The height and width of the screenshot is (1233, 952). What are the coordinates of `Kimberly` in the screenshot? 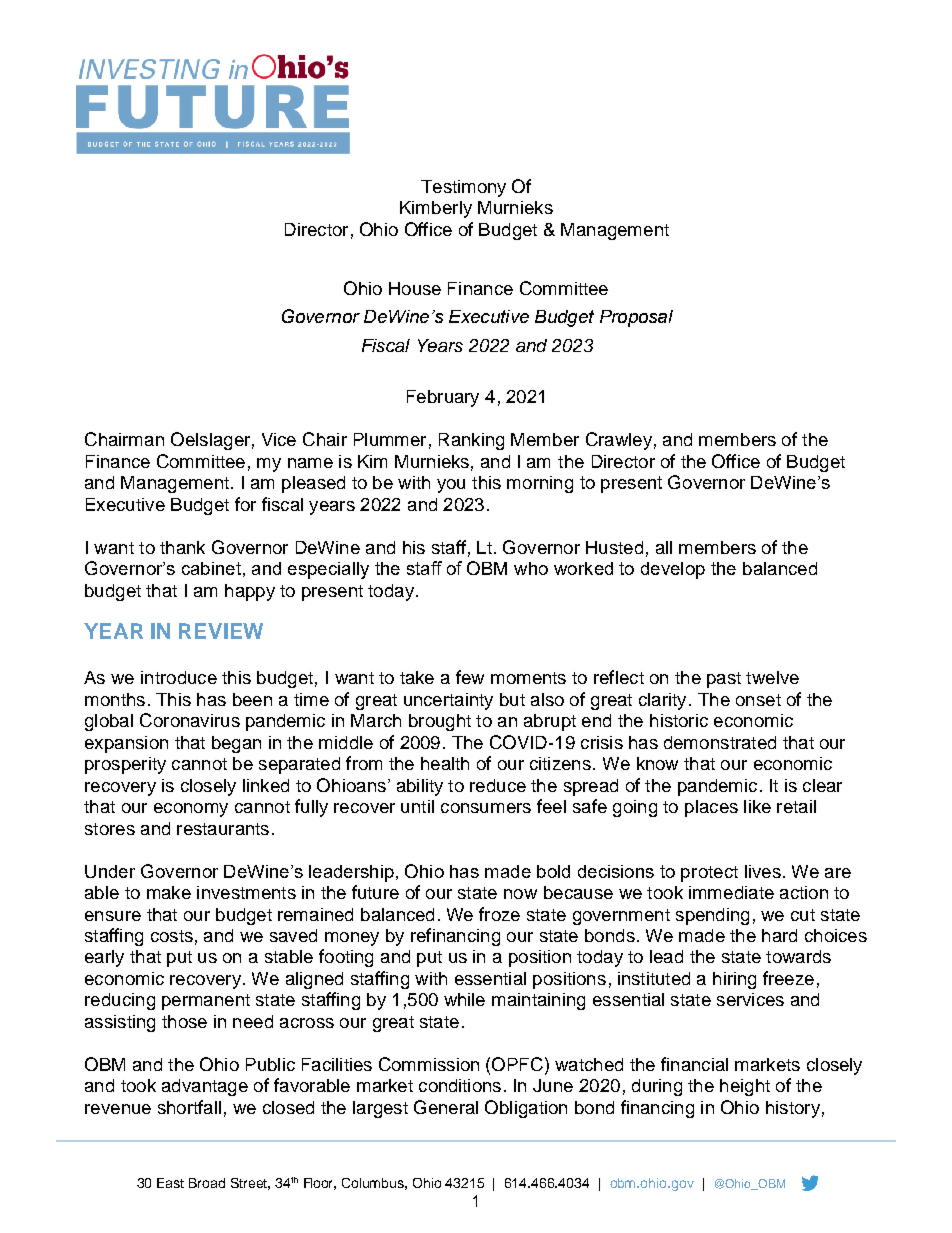 It's located at (436, 209).
